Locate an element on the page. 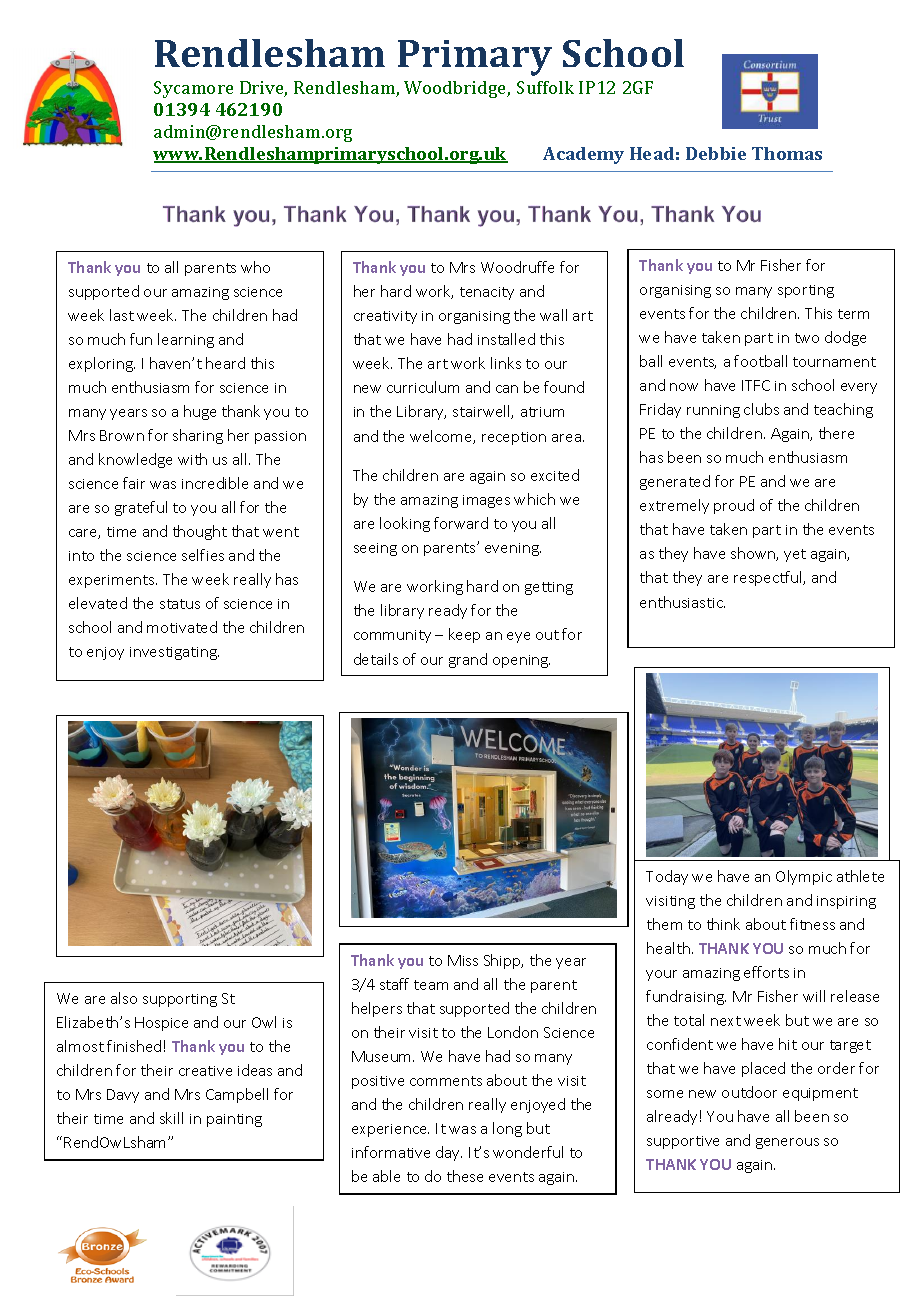 This image has width=924, height=1308. supporting is located at coordinates (180, 1000).
